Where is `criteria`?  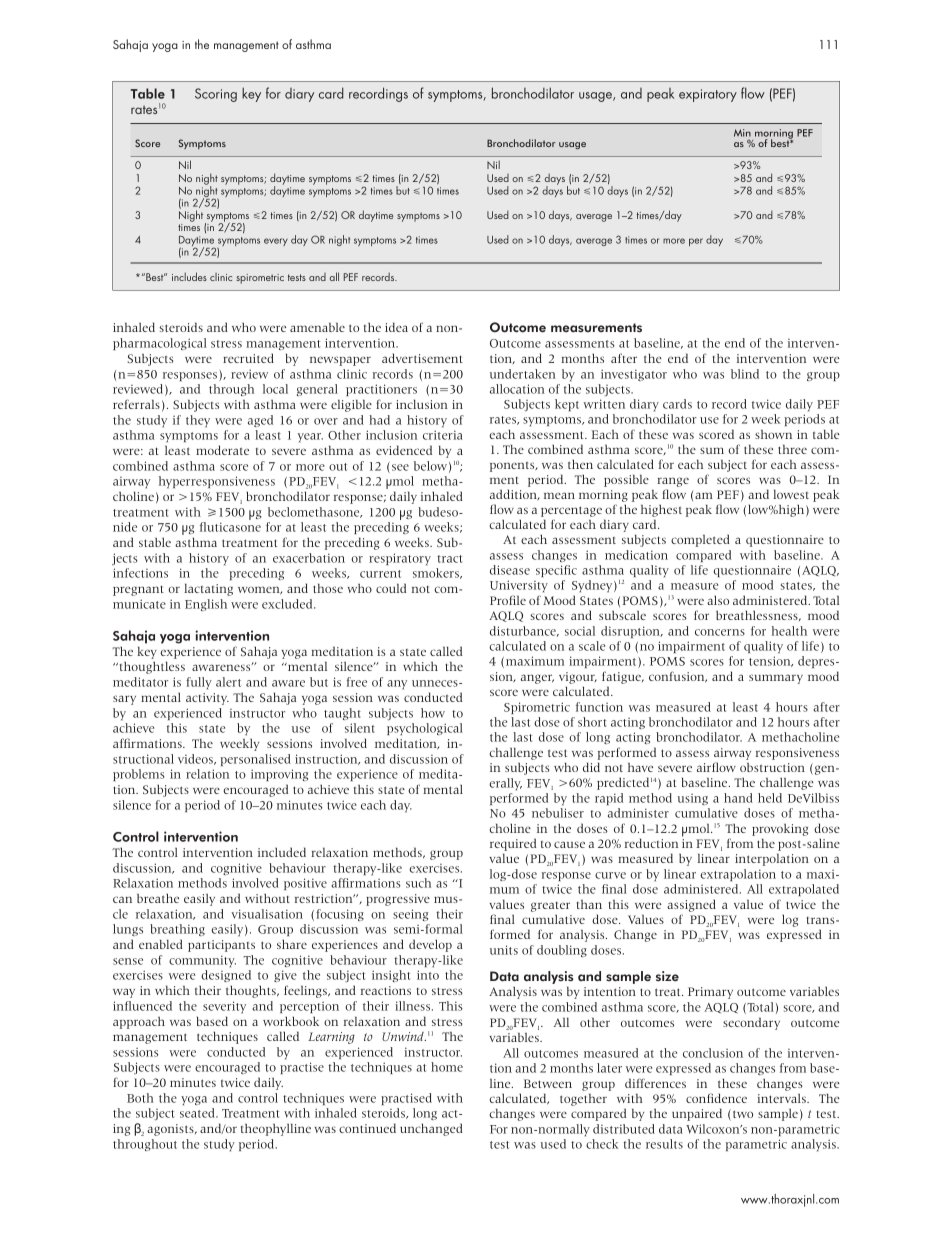 criteria is located at coordinates (443, 435).
